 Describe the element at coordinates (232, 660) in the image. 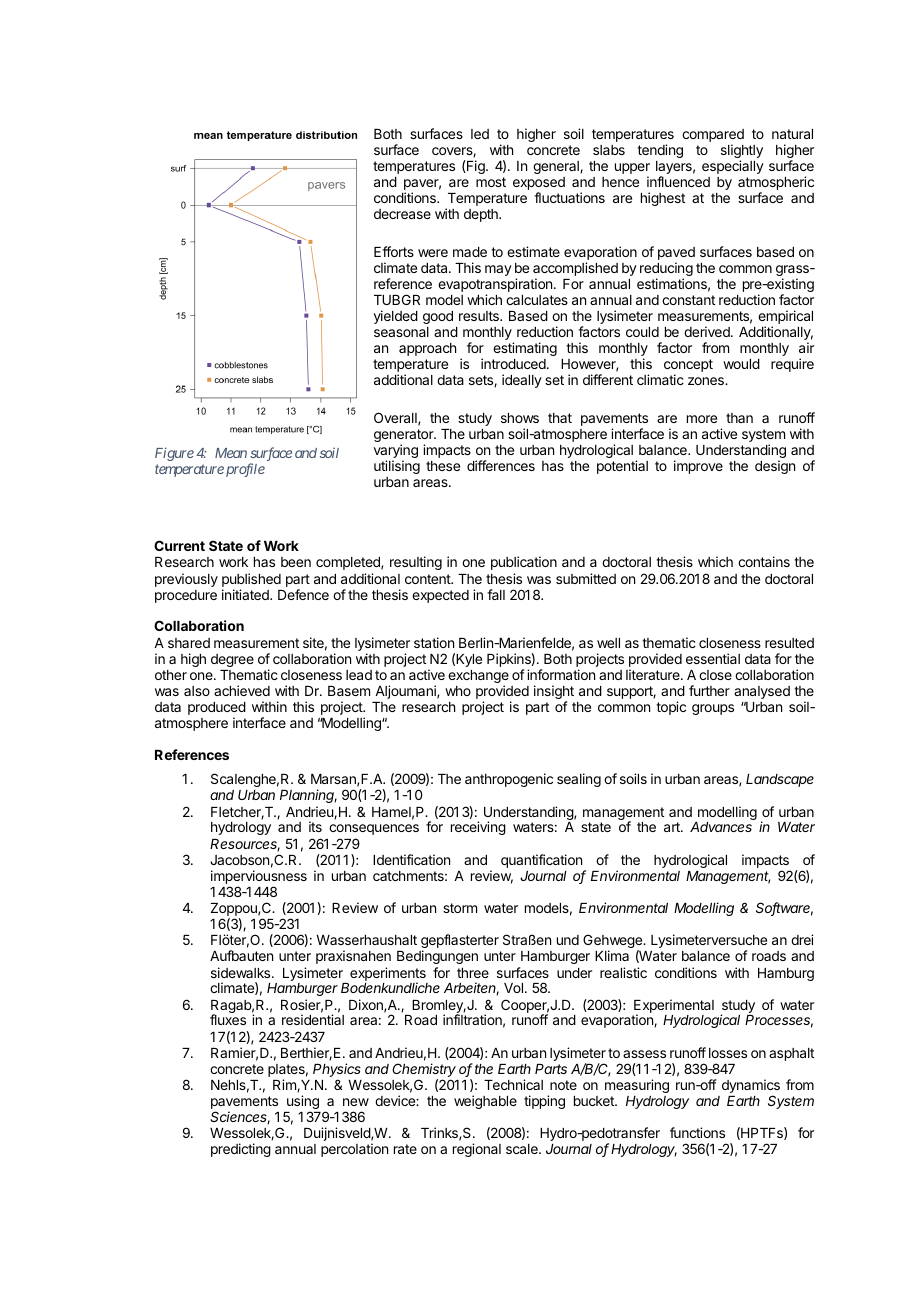

I see `degree` at that location.
